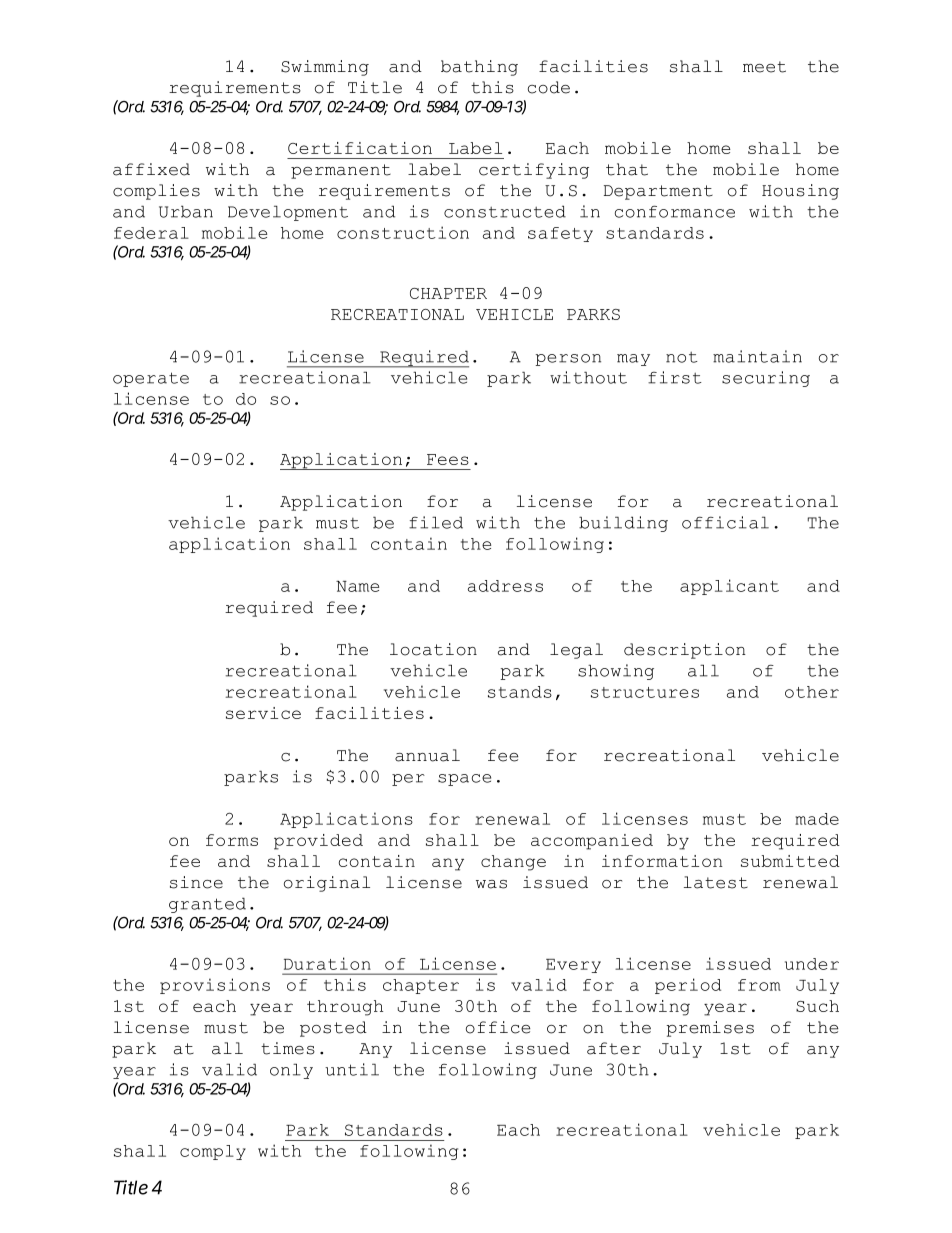  I want to click on meet, so click(764, 67).
